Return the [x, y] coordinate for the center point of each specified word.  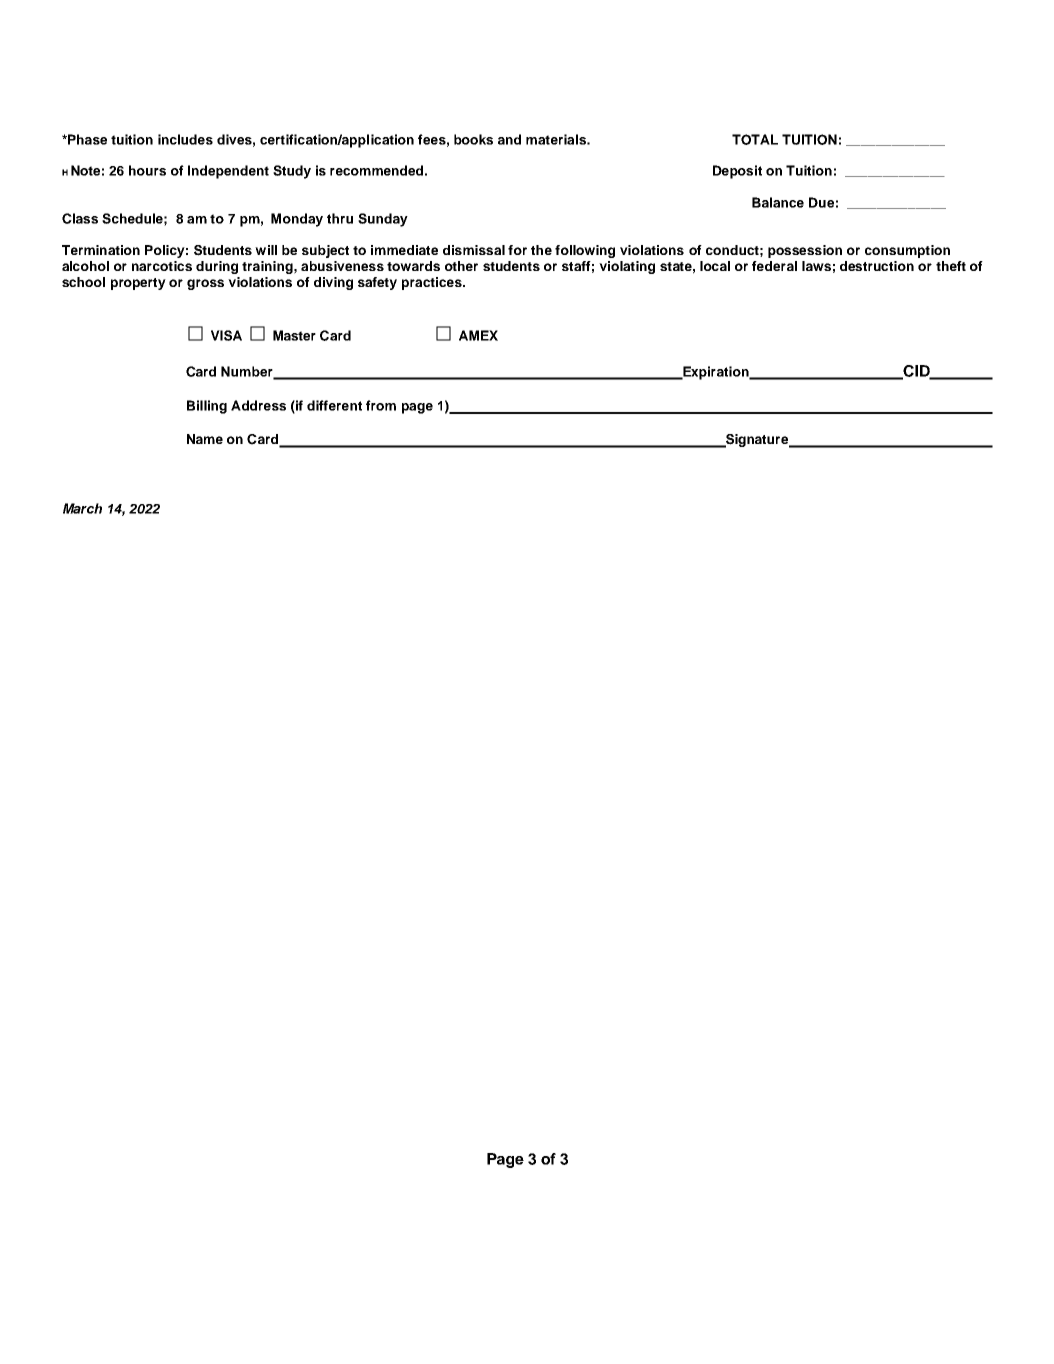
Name [205, 439]
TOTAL [755, 139]
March [82, 508]
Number [248, 372]
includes [185, 139]
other [461, 266]
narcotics [162, 266]
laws [816, 266]
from [381, 405]
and [509, 139]
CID [916, 372]
